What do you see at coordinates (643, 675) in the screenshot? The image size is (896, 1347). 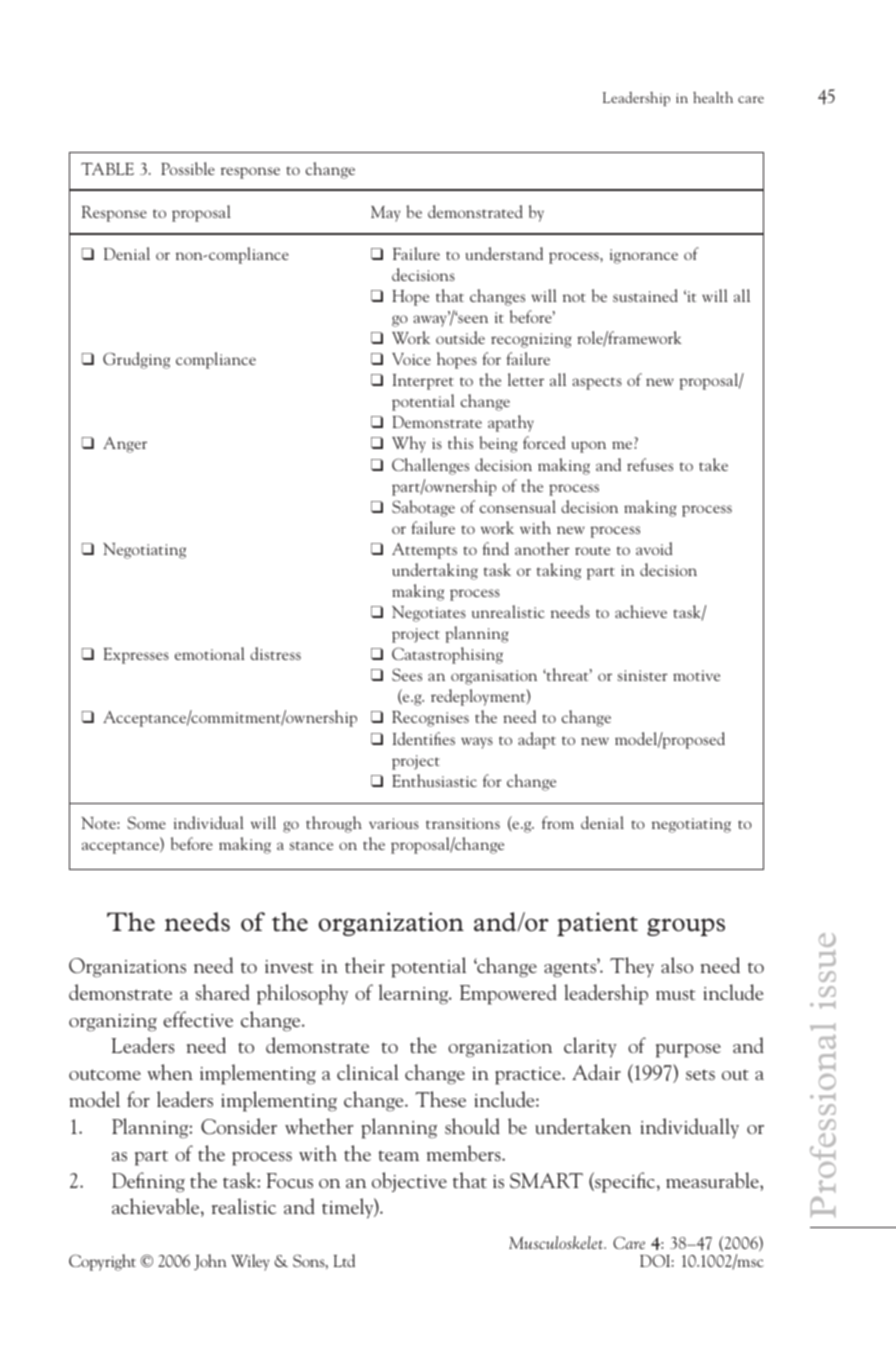 I see `sinister` at bounding box center [643, 675].
